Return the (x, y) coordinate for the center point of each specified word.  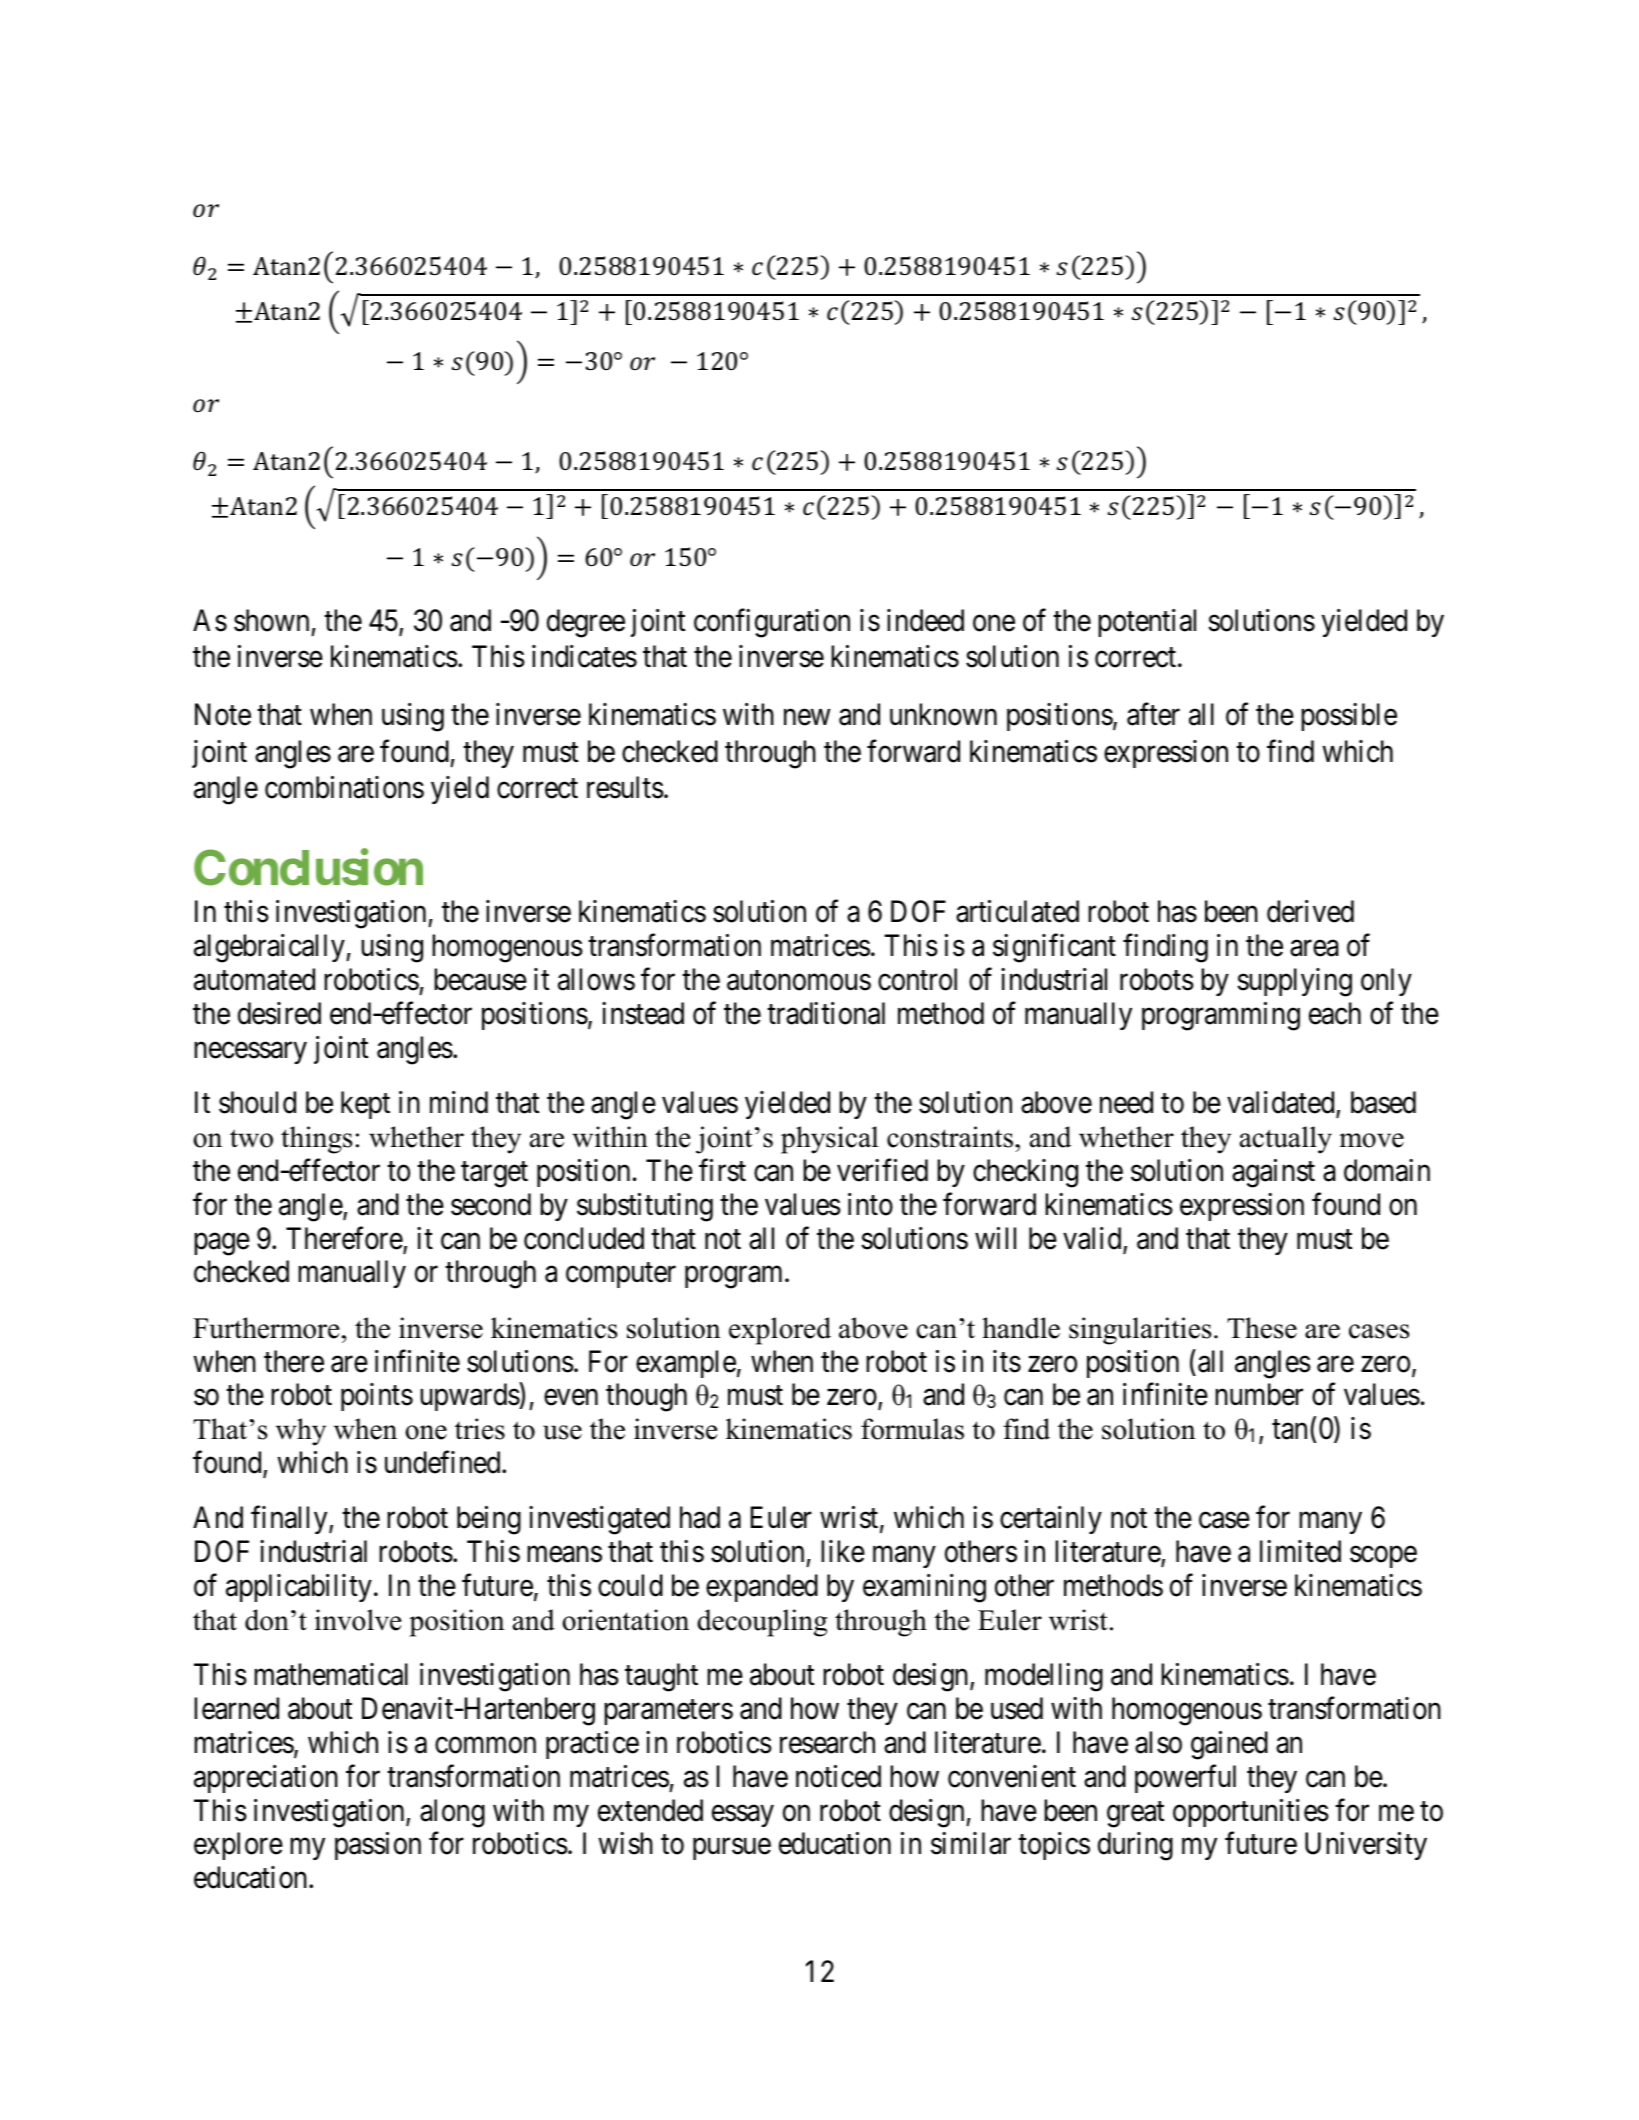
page (222, 1244)
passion (378, 1846)
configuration (772, 623)
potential (1147, 623)
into (870, 1204)
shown (271, 620)
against (1273, 1173)
